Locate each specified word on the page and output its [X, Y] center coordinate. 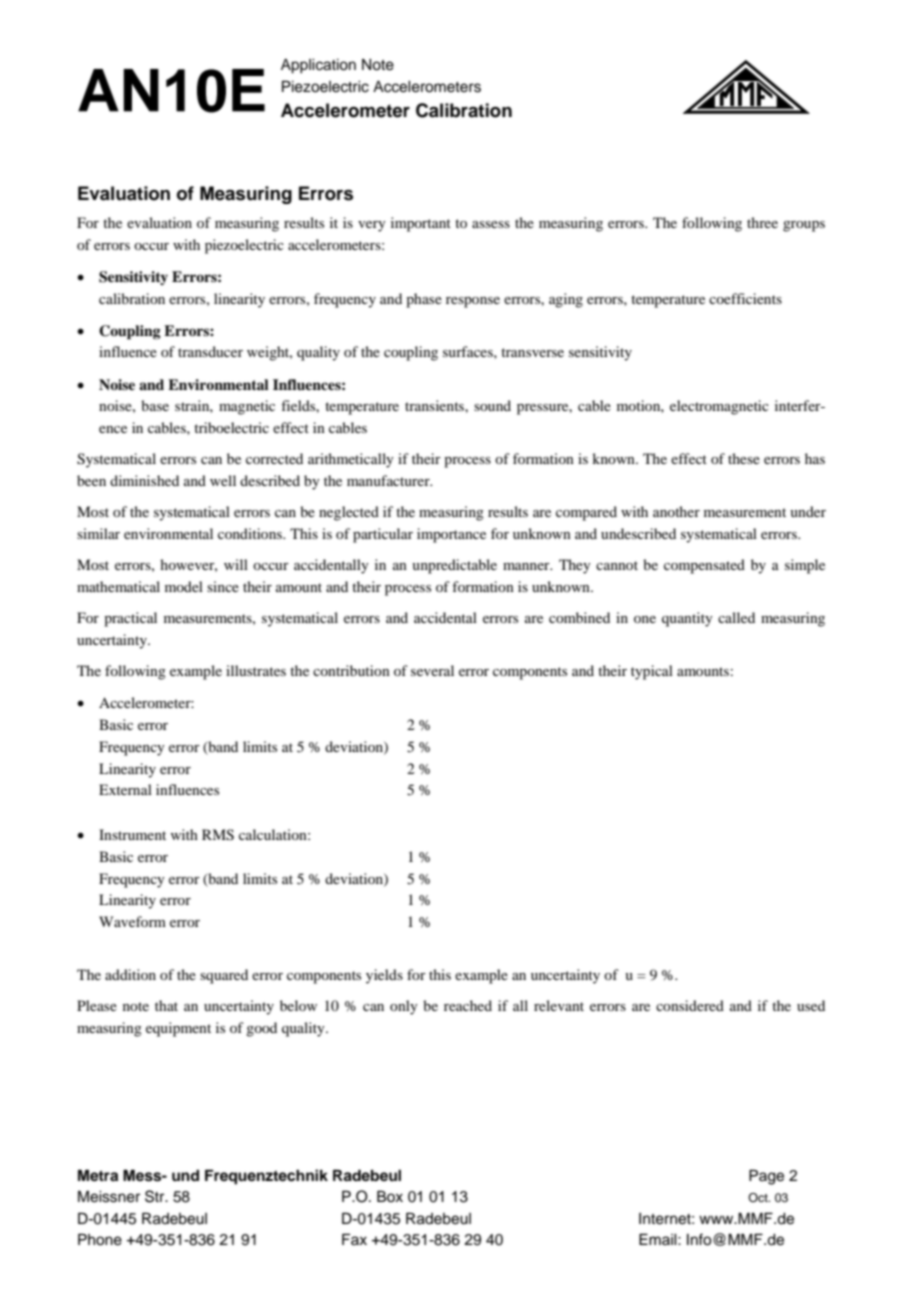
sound [492, 405]
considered [690, 1005]
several [432, 670]
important [421, 224]
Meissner [109, 1196]
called [736, 617]
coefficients [745, 298]
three [762, 222]
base [155, 405]
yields [384, 976]
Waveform [132, 921]
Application [318, 66]
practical [130, 619]
